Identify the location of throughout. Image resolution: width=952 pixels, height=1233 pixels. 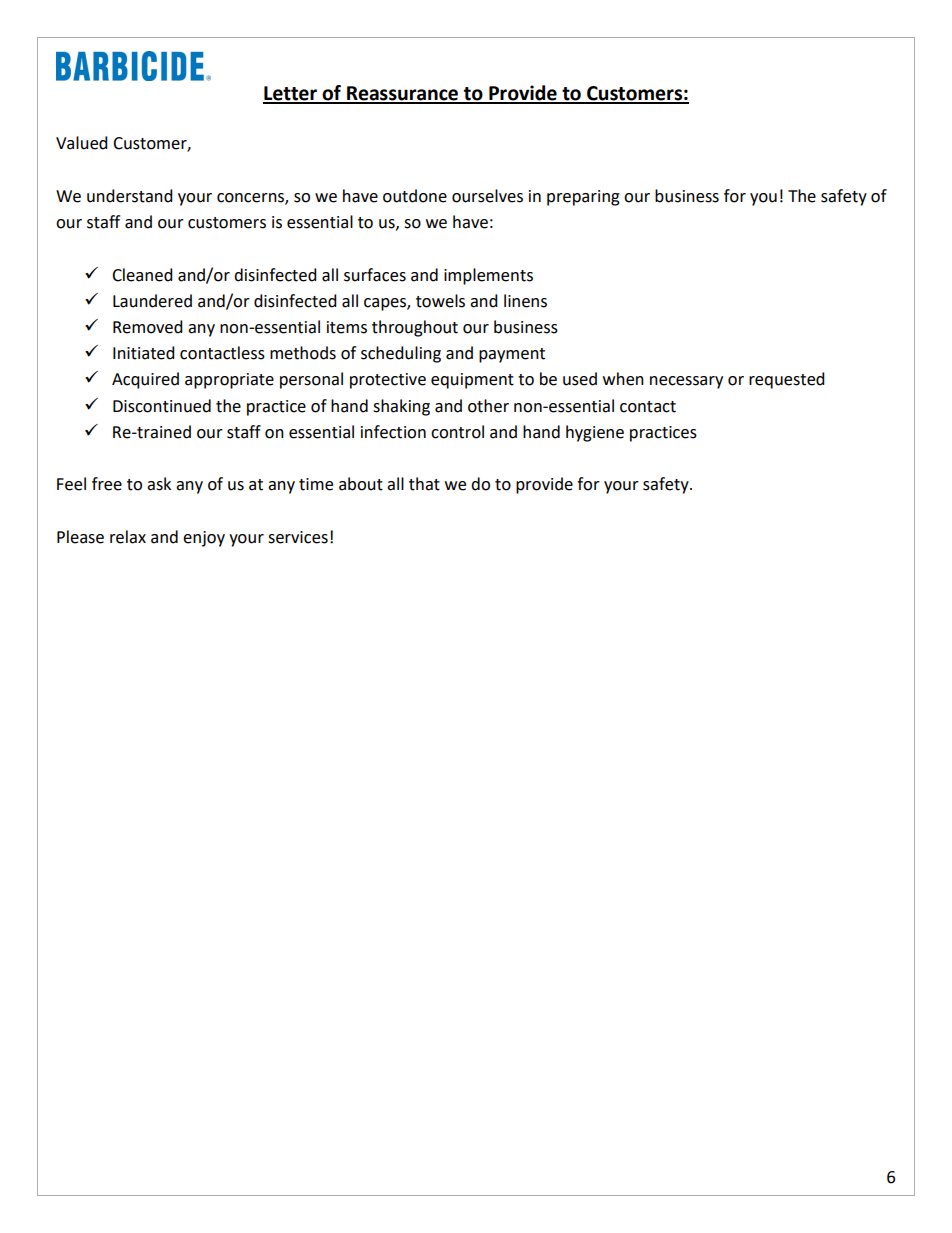
(415, 328).
